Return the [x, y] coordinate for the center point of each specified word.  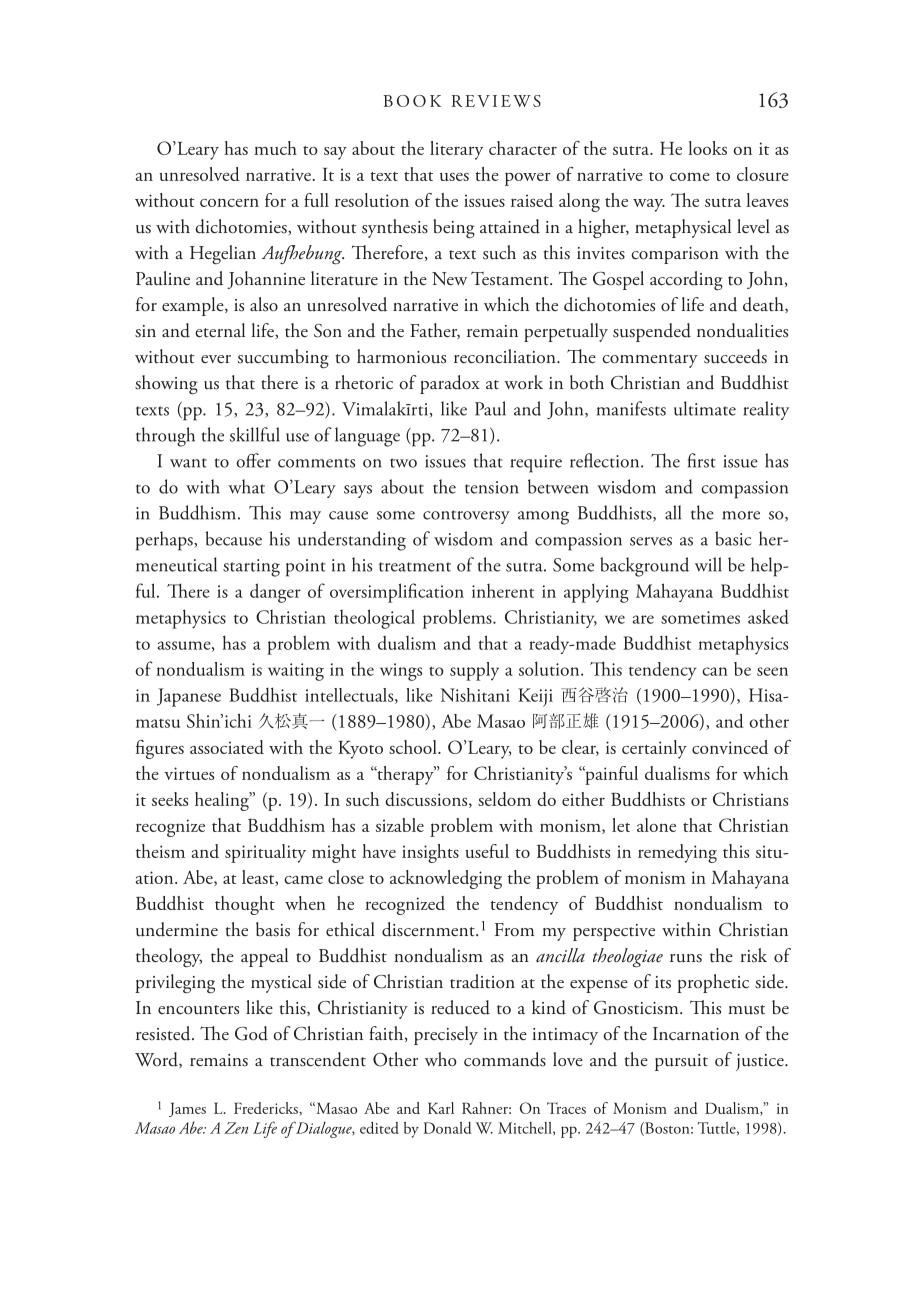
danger [275, 593]
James [187, 1109]
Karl [441, 1108]
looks [707, 148]
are [643, 619]
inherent [503, 591]
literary [456, 150]
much [275, 148]
